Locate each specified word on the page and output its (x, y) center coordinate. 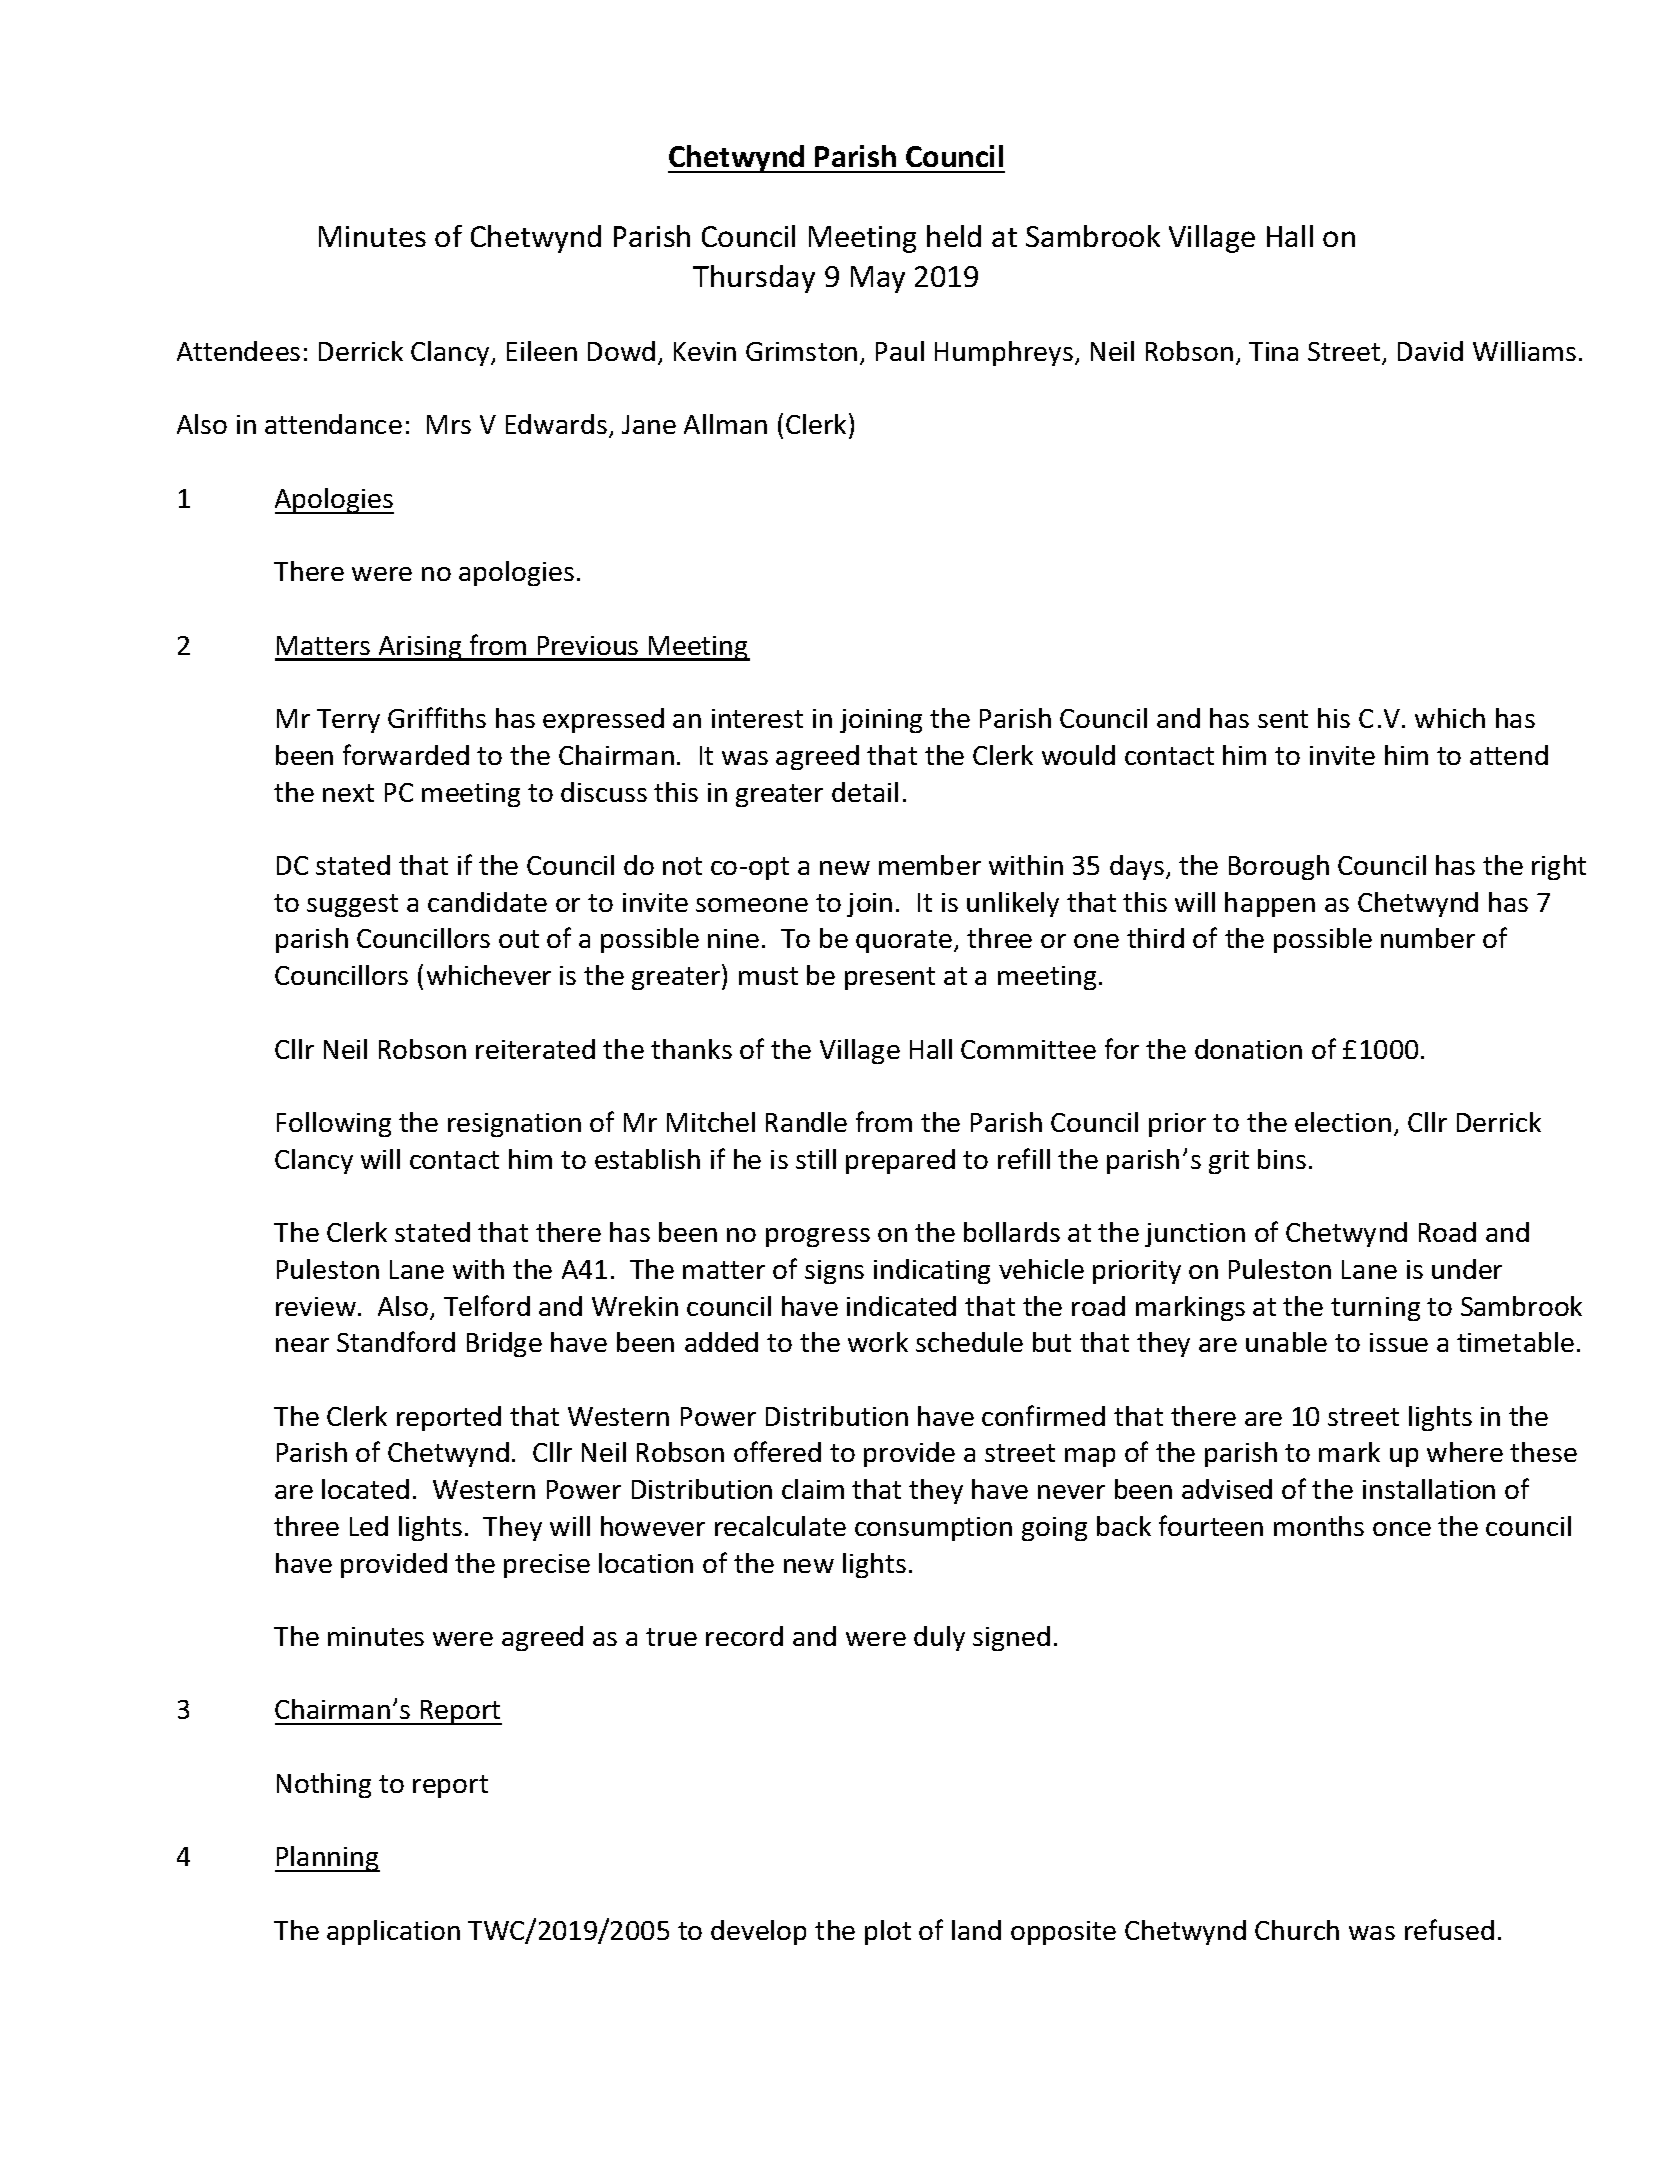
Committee (1028, 1049)
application (393, 1932)
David (1430, 351)
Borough (1279, 867)
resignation (514, 1125)
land (976, 1930)
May (878, 279)
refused (1449, 1929)
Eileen (542, 351)
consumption (933, 1529)
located (365, 1489)
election (1343, 1122)
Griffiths (437, 717)
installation (1429, 1489)
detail (865, 792)
